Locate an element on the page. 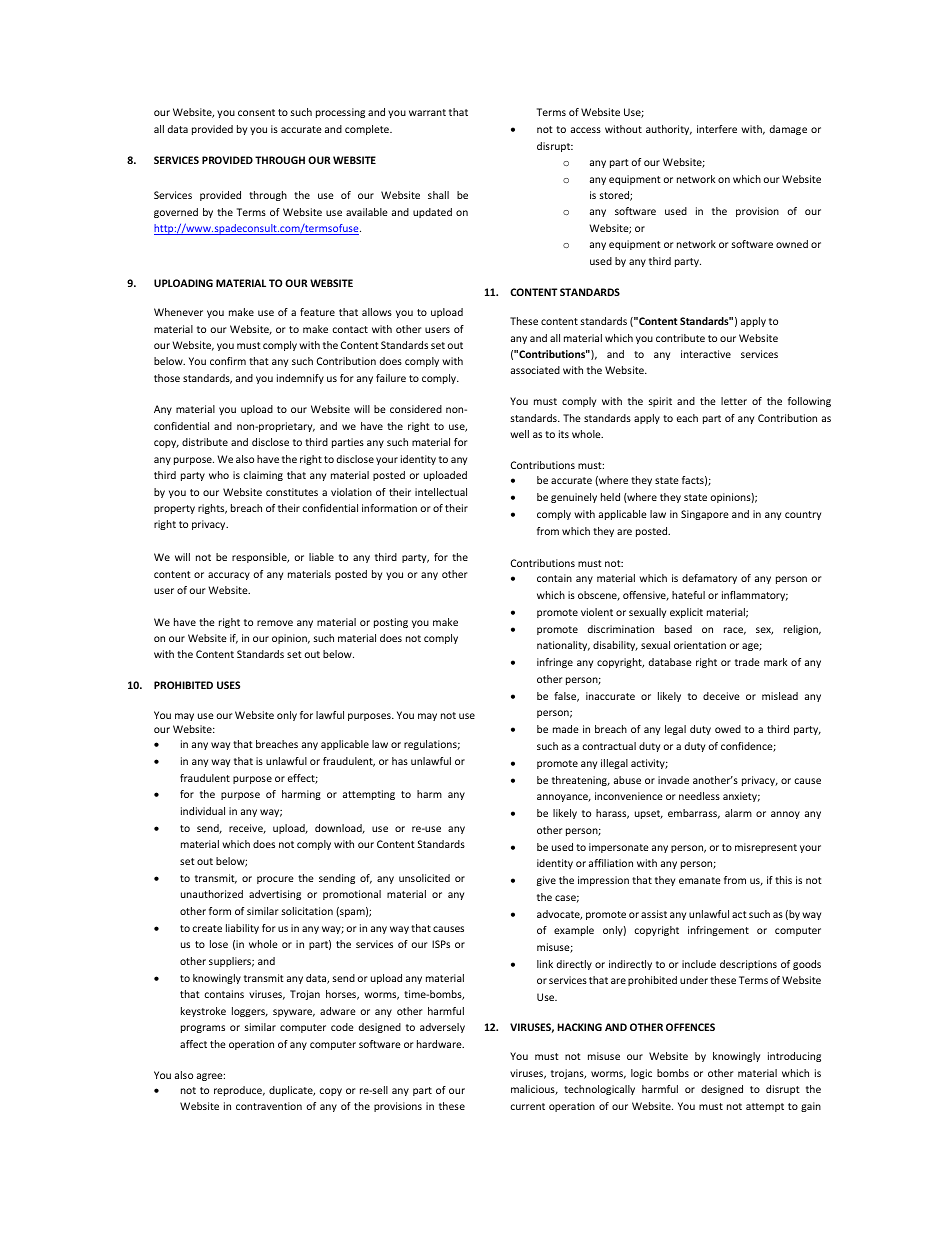  race is located at coordinates (735, 631).
